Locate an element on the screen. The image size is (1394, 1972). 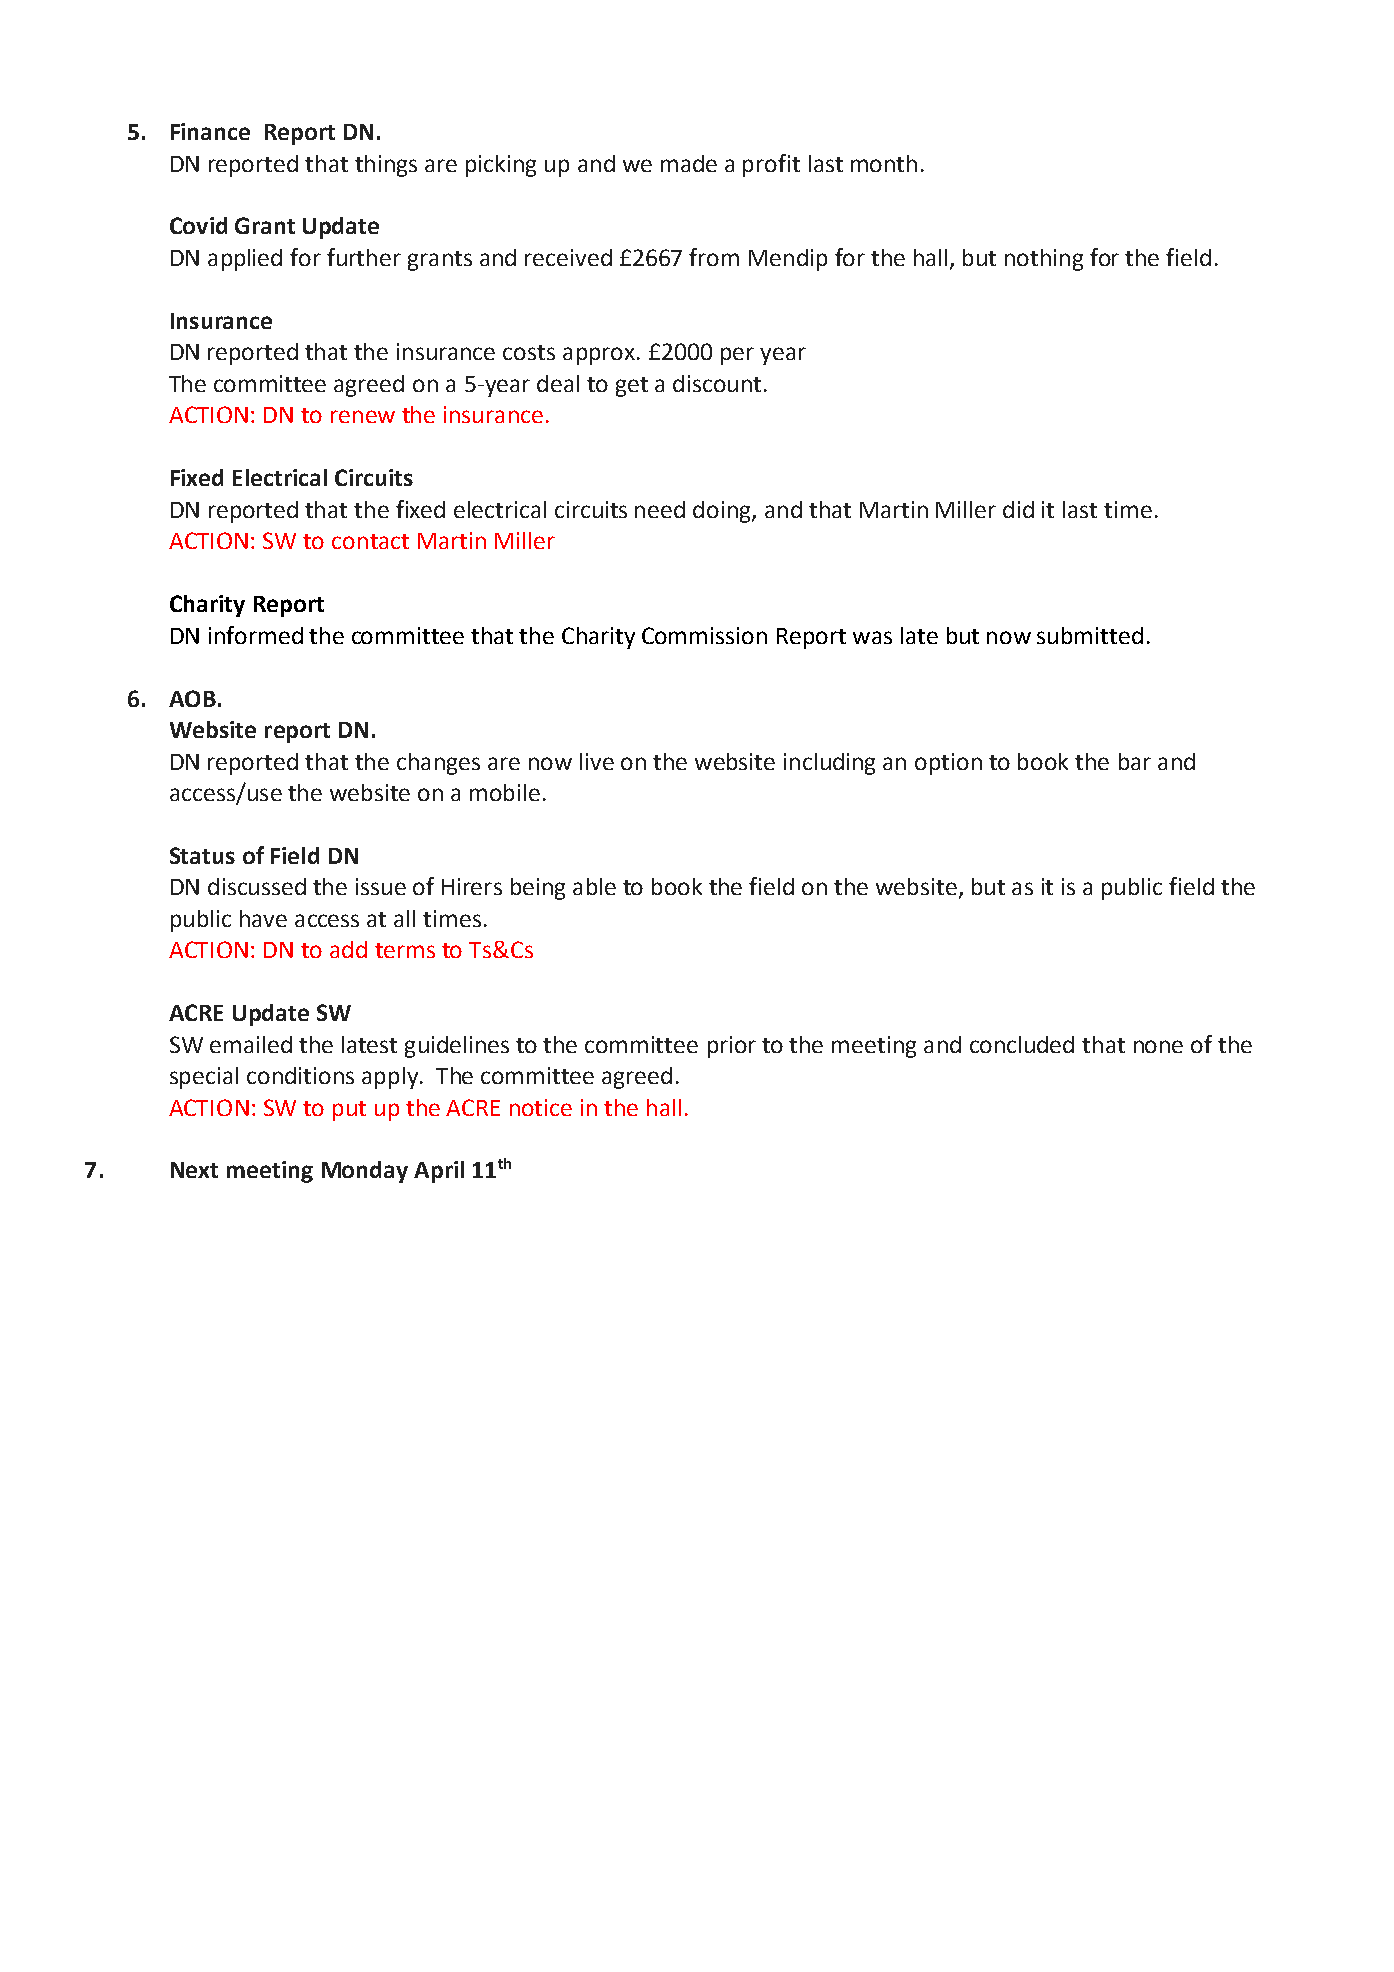
Commission is located at coordinates (704, 635).
